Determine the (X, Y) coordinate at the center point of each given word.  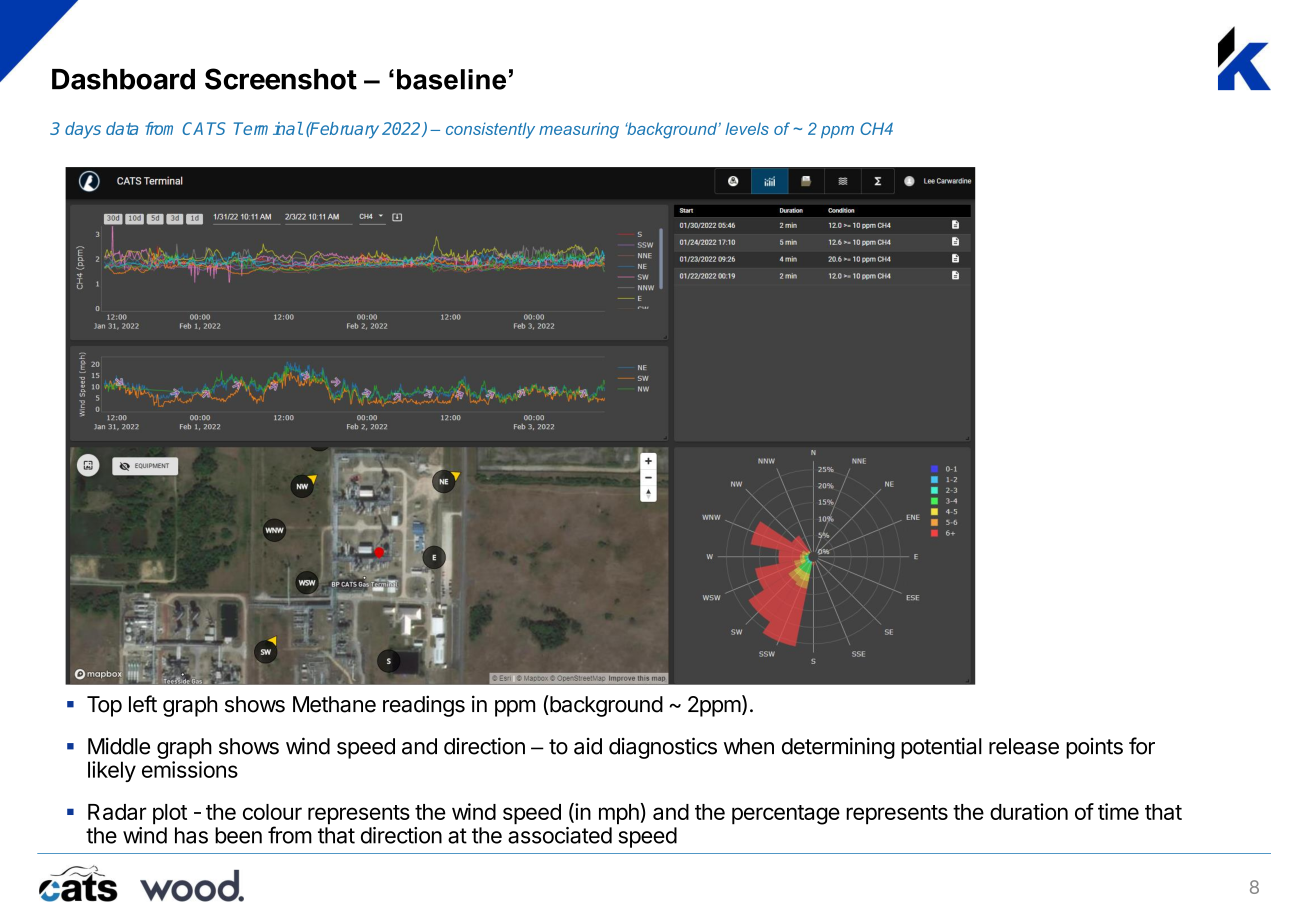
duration (1029, 811)
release (1024, 746)
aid (588, 746)
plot (170, 814)
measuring (579, 130)
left (143, 704)
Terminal (268, 128)
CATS (204, 128)
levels (747, 128)
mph (619, 814)
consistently (490, 130)
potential (941, 748)
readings (424, 706)
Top (104, 706)
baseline (451, 79)
